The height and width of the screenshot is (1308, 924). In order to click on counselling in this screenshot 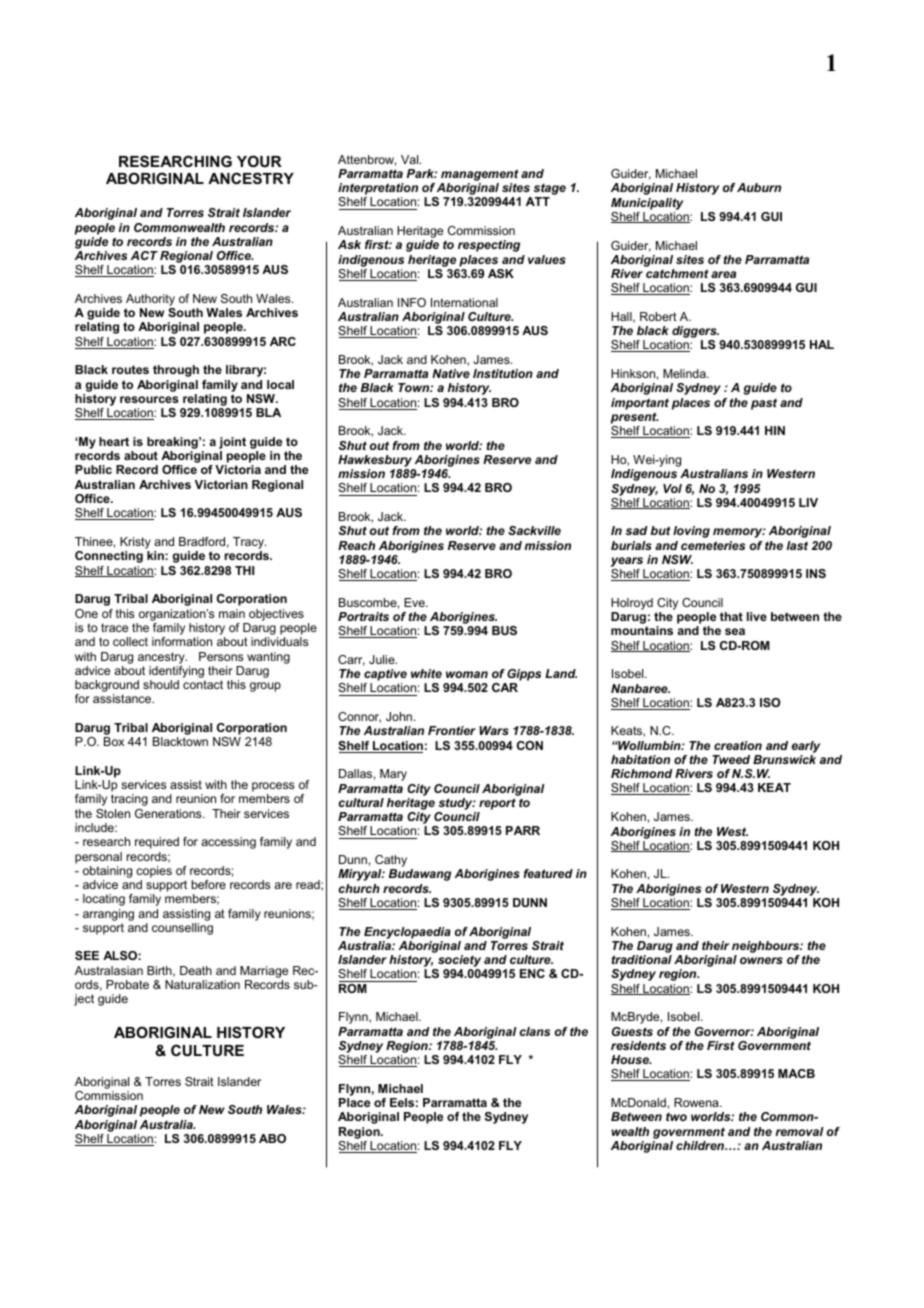, I will do `click(182, 929)`.
